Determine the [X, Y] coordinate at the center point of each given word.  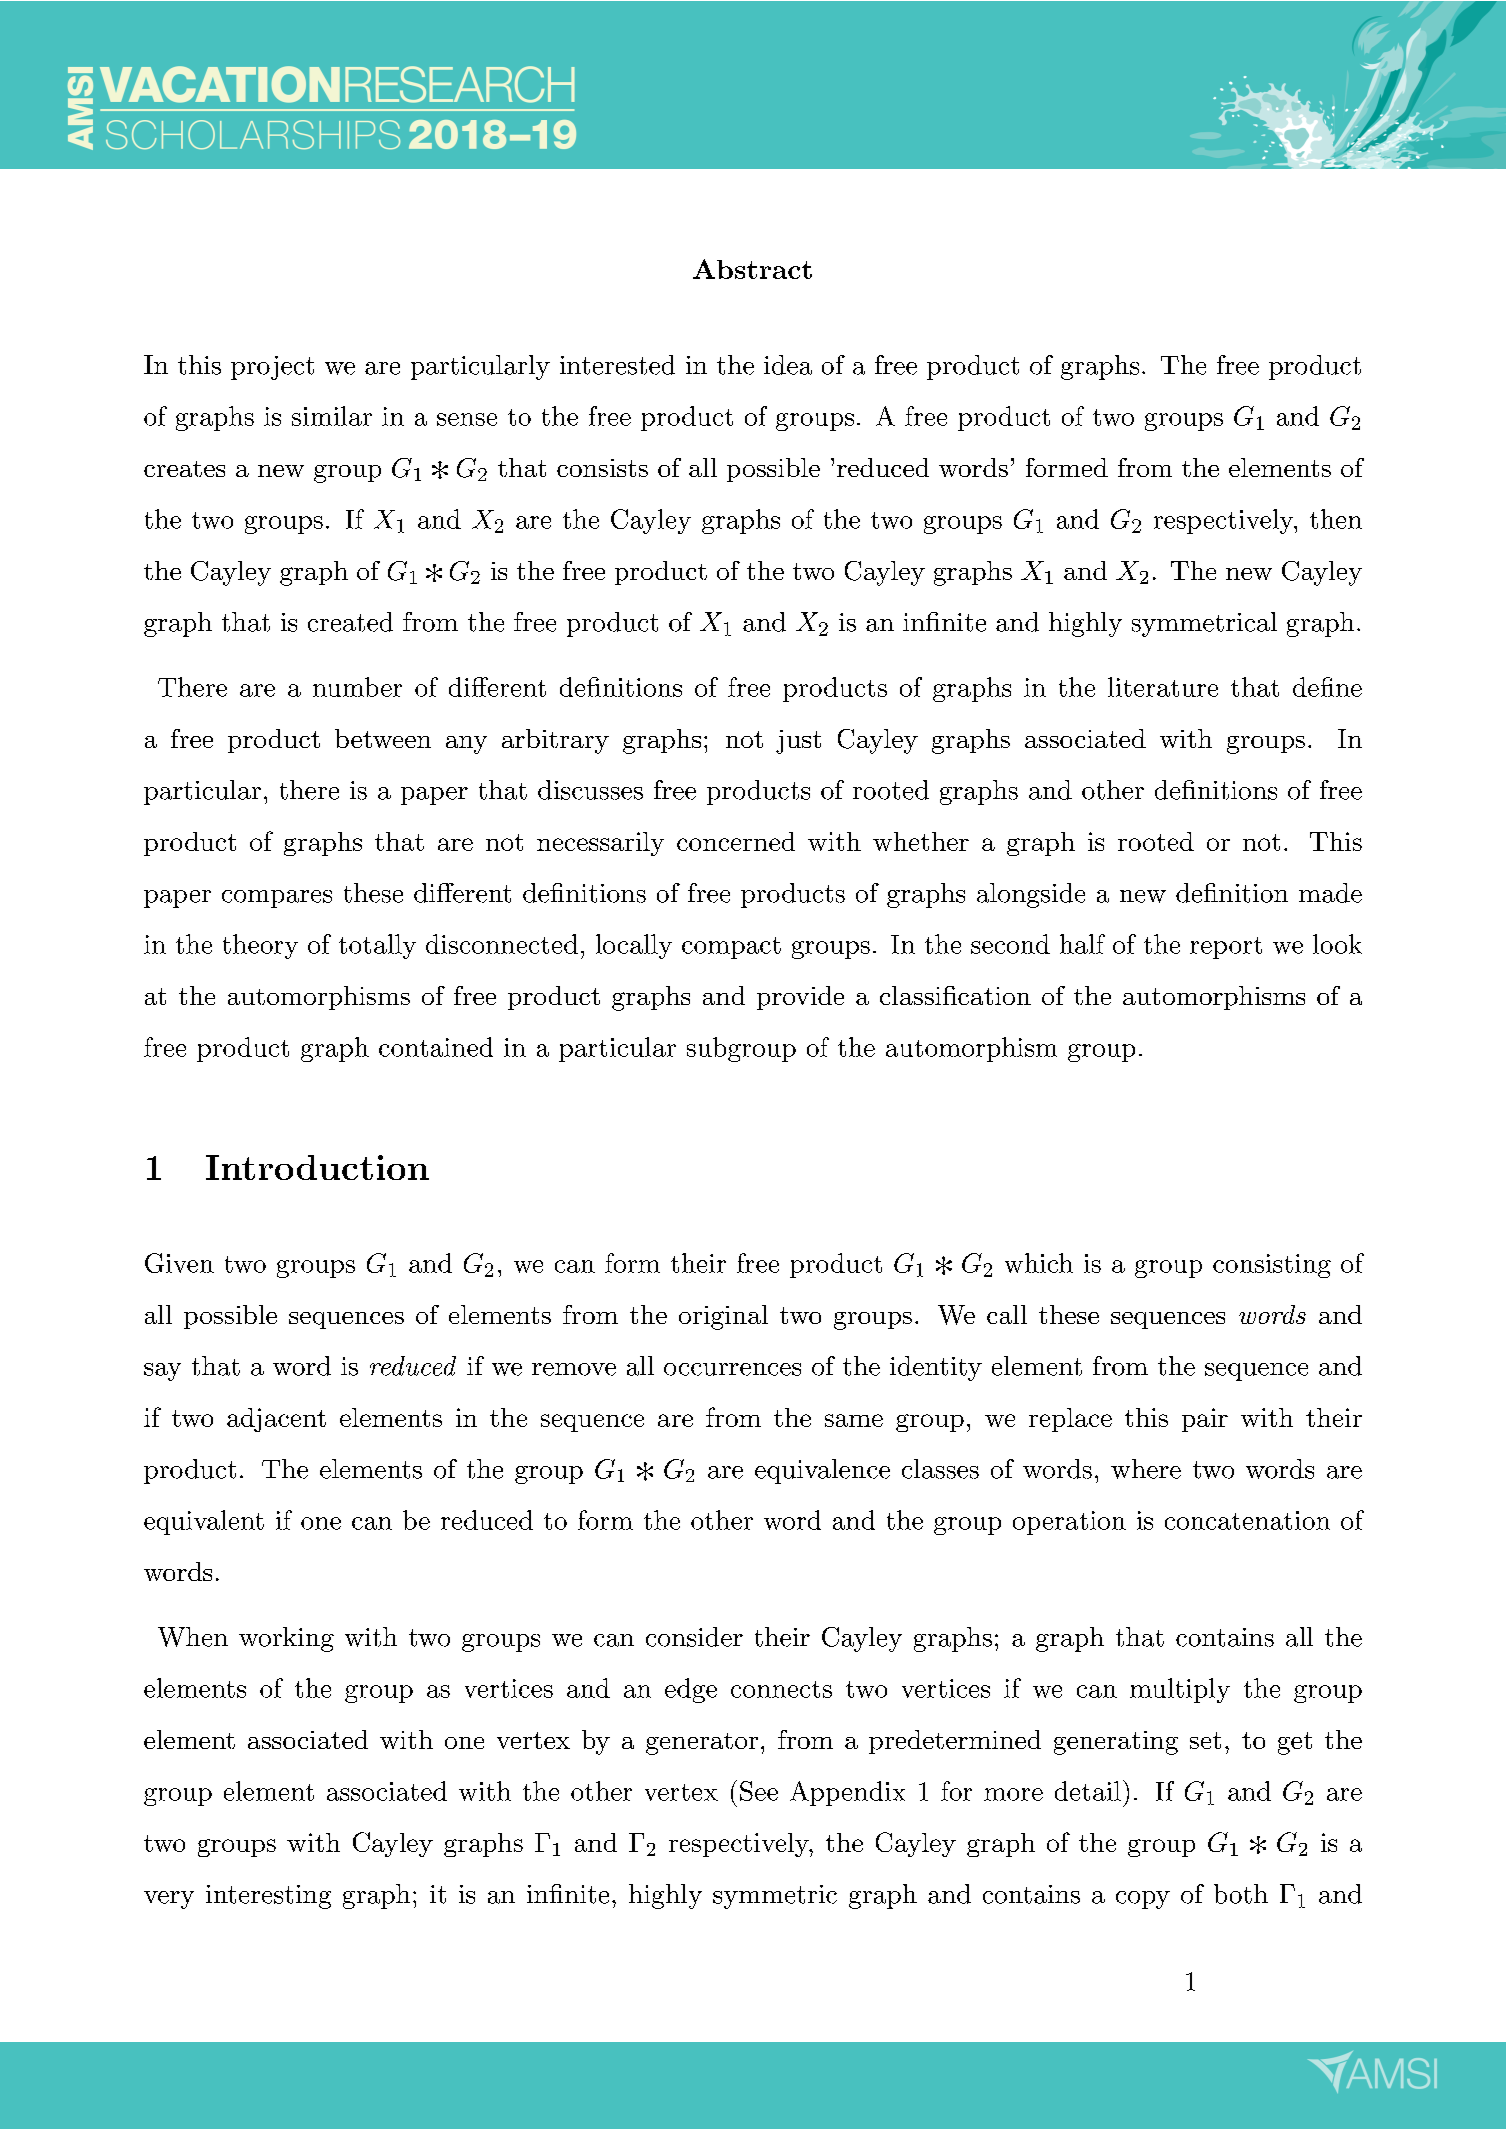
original [723, 1317]
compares [277, 899]
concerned [736, 841]
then [1336, 519]
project [272, 368]
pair [1205, 1420]
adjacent [276, 1420]
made [1330, 893]
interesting [268, 1897]
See [759, 1791]
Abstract [752, 269]
